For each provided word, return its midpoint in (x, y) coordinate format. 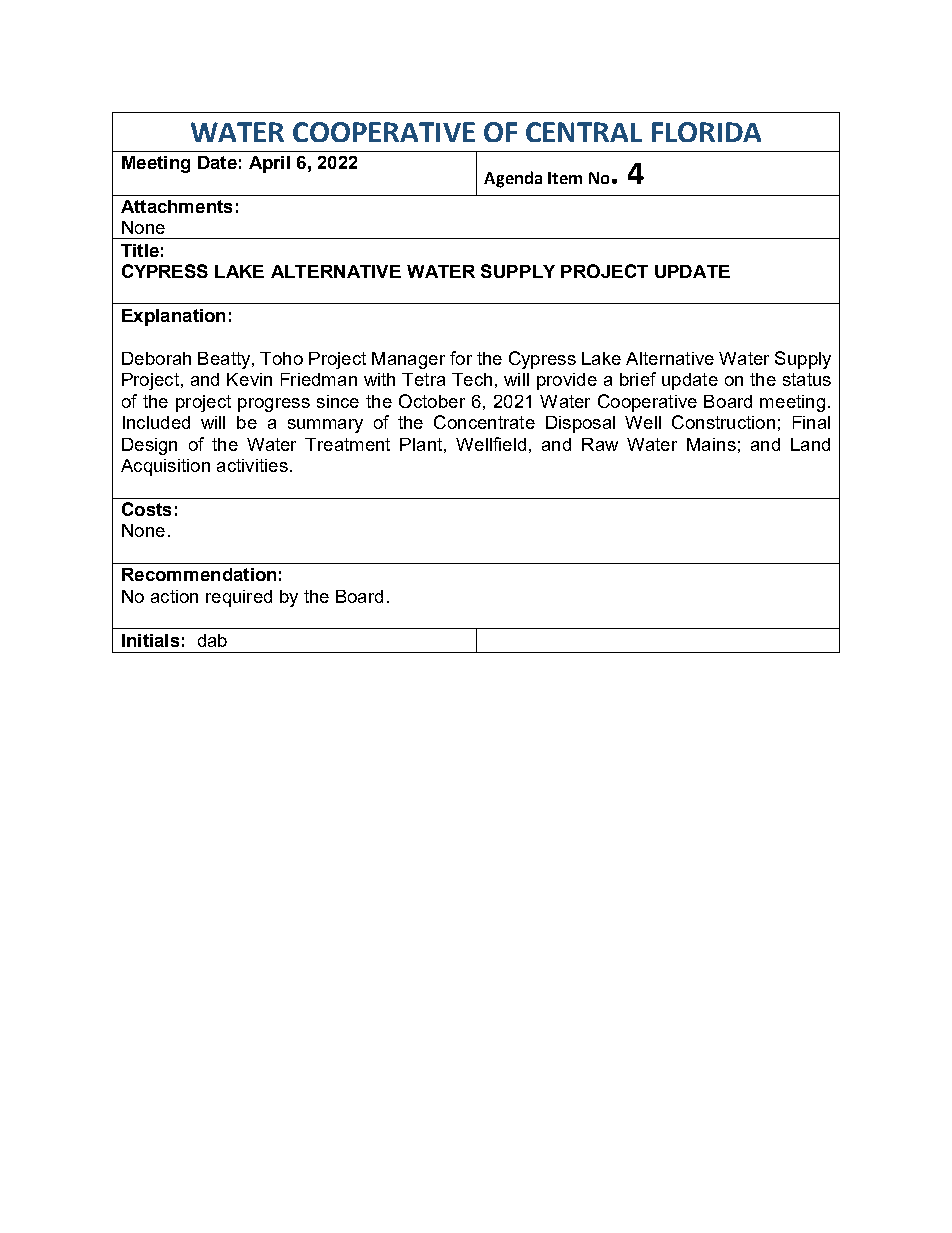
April (269, 164)
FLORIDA (706, 132)
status (807, 379)
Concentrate (484, 422)
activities (252, 465)
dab (212, 640)
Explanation (173, 317)
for (461, 358)
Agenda (513, 179)
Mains (711, 444)
